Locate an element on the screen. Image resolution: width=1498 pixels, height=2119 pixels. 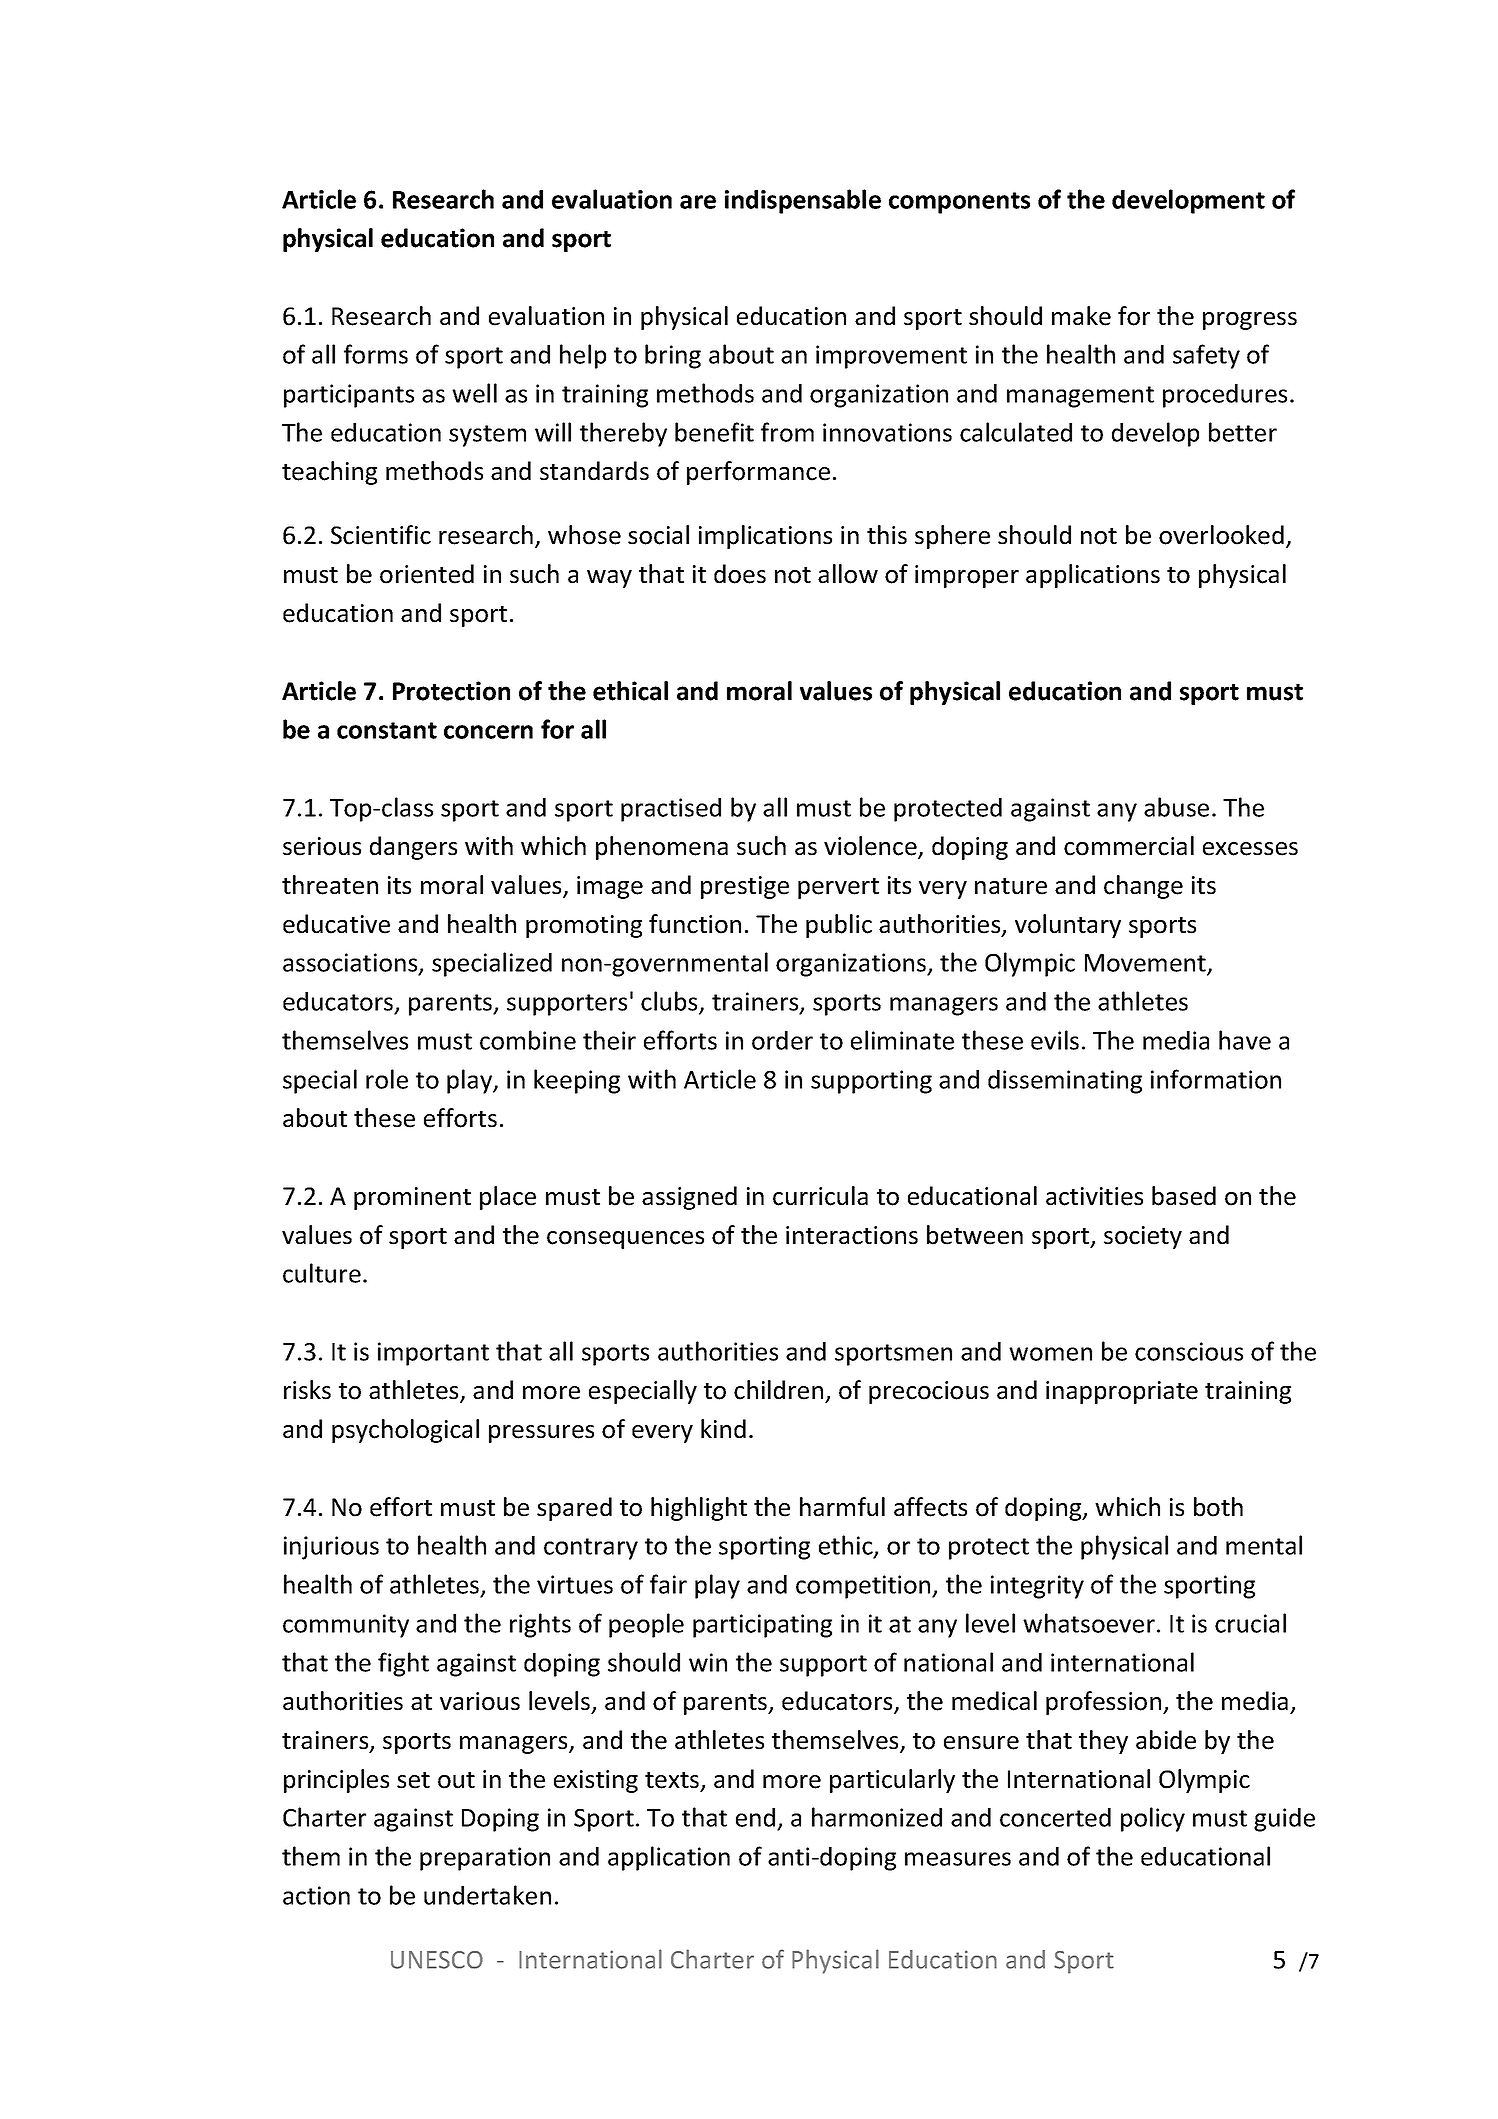
conscious is located at coordinates (1189, 1351).
